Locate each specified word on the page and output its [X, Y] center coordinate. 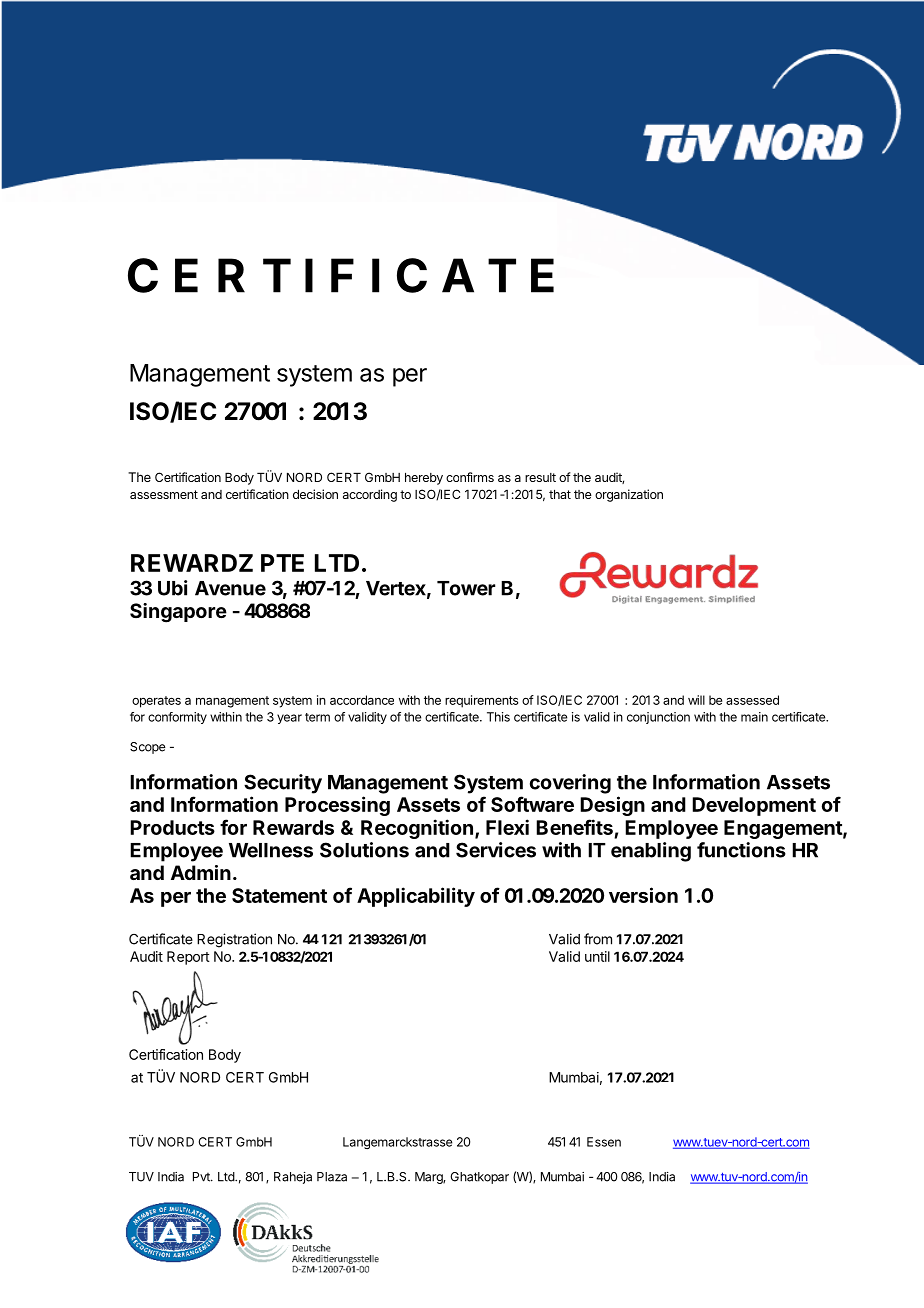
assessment [164, 494]
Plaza [332, 1177]
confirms [470, 477]
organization [629, 495]
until [597, 956]
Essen [604, 1142]
